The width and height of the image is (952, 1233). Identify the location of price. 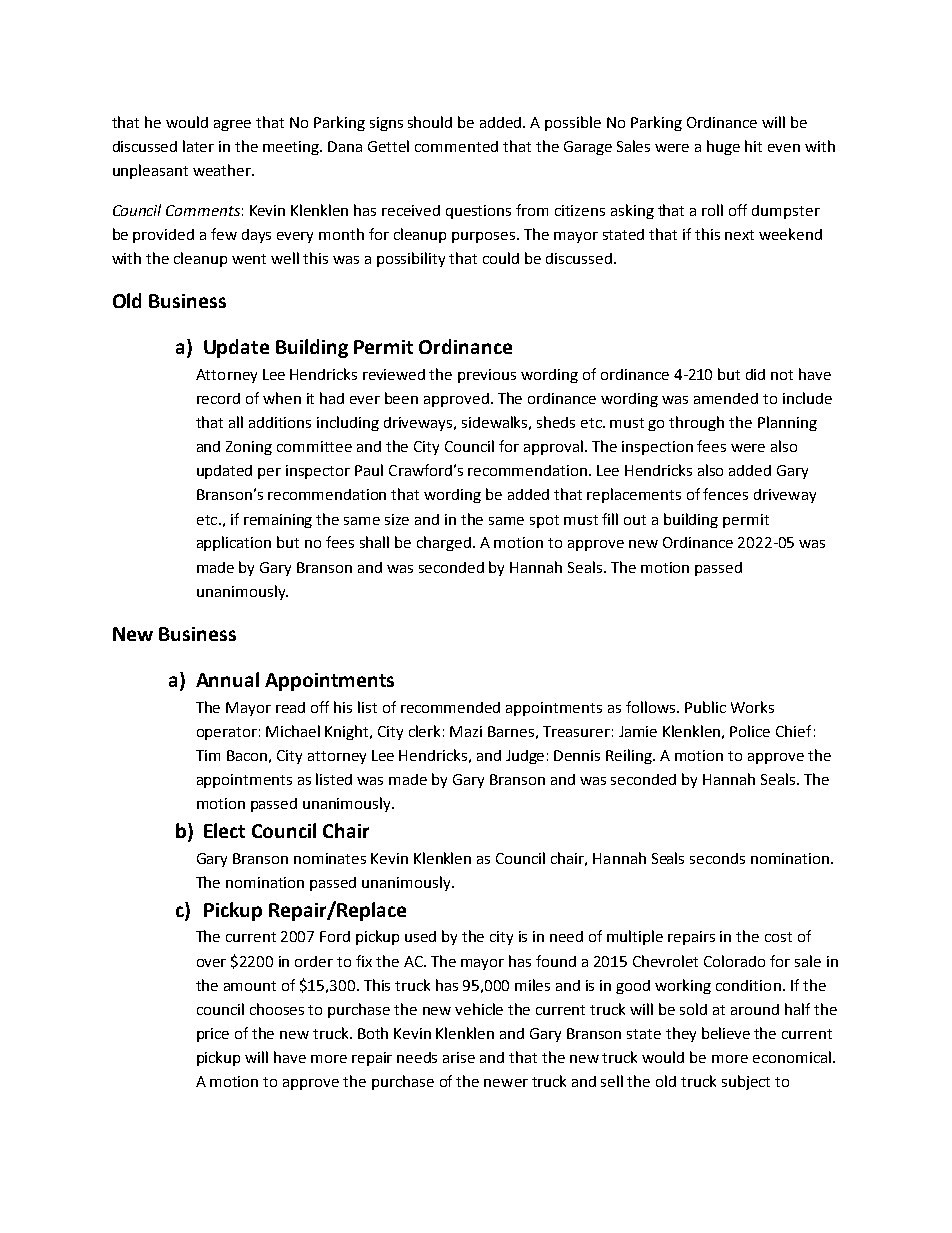
(213, 1035).
